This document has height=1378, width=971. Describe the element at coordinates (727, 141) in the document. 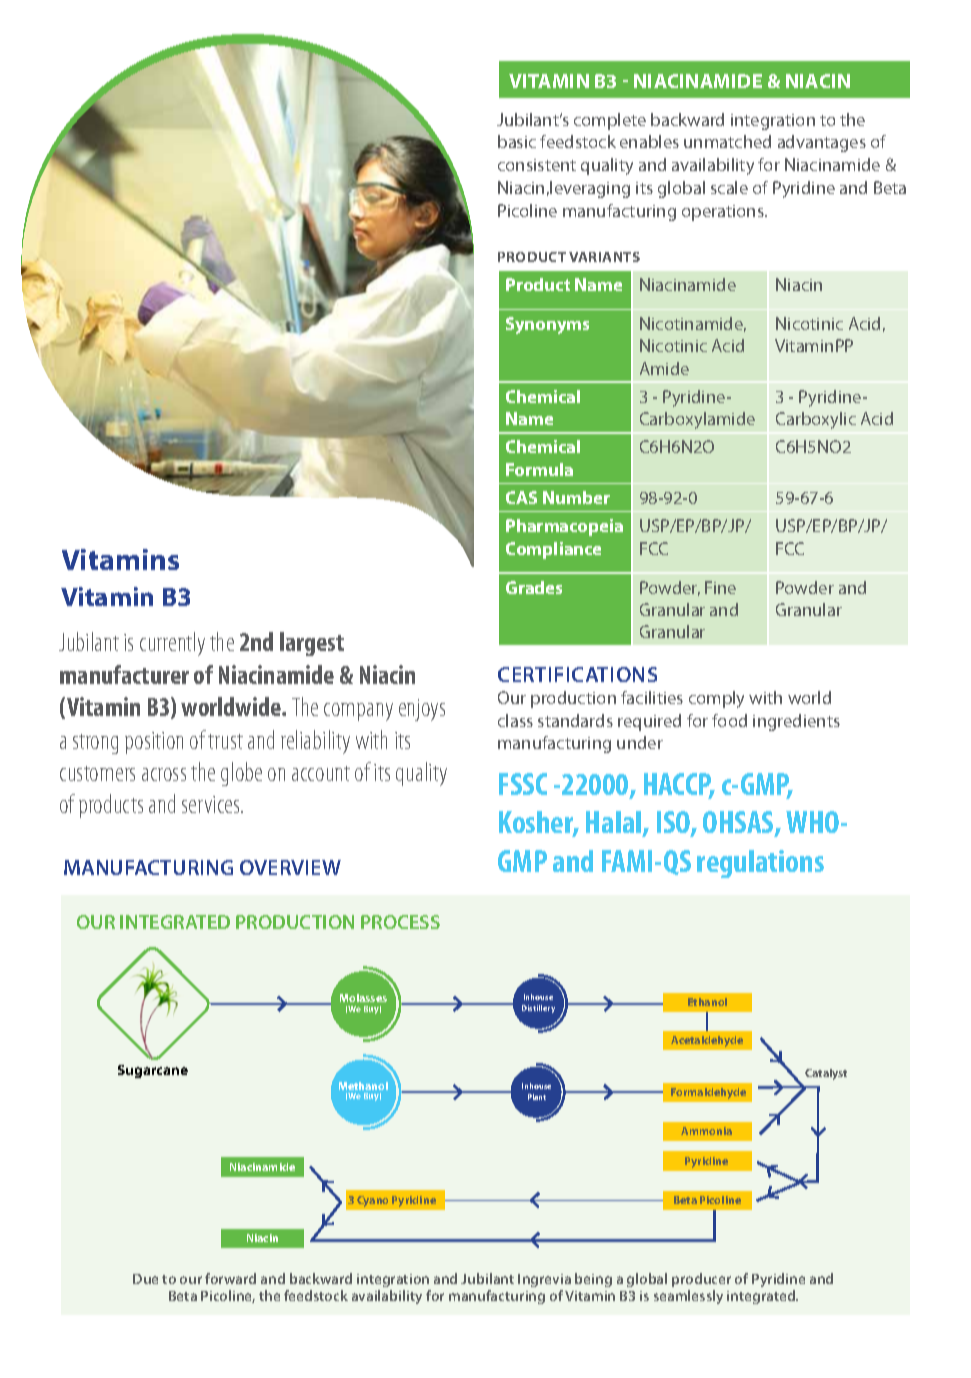

I see `unmatched` at that location.
